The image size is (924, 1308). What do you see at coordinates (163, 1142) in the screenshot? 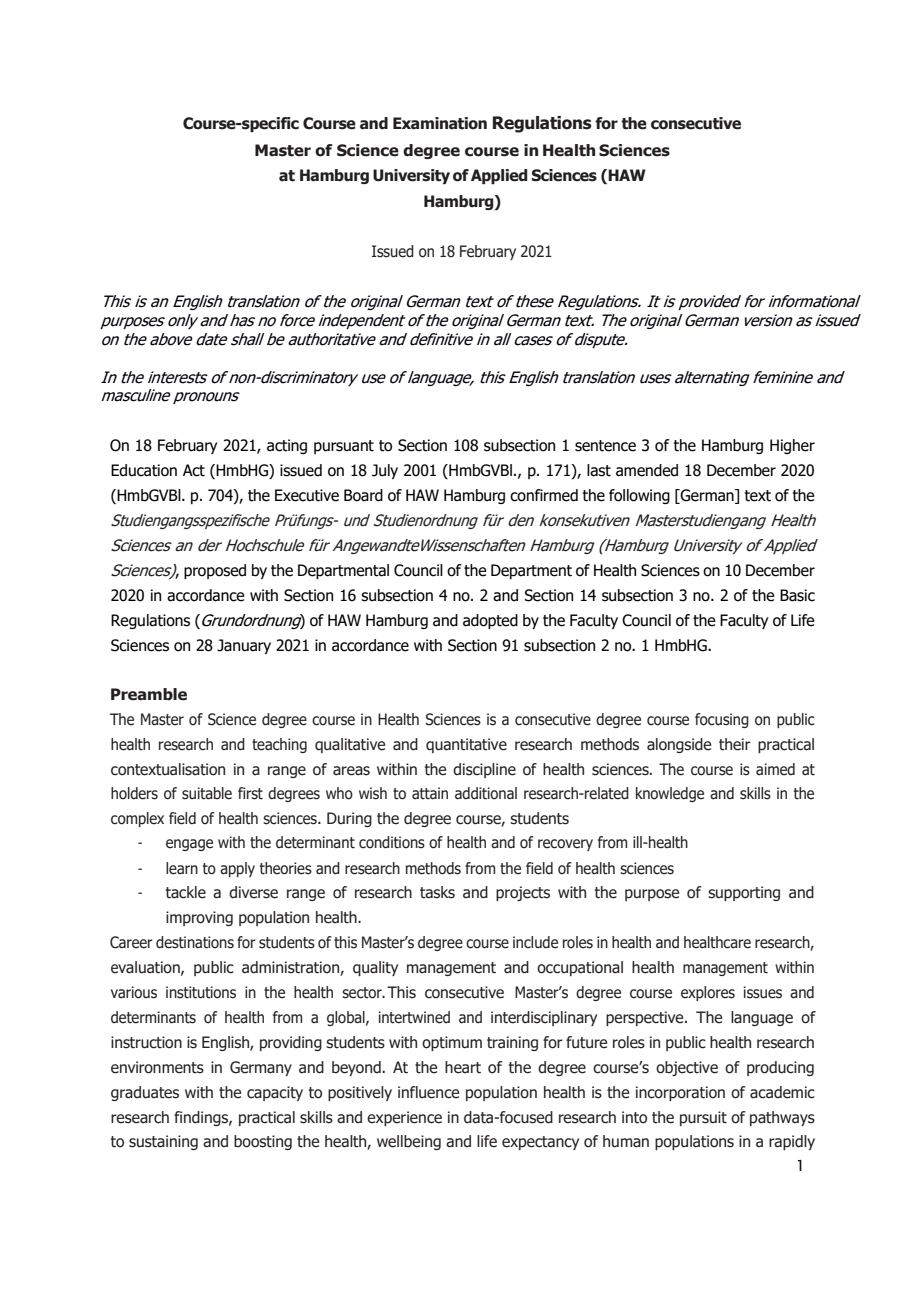
I see `sustaining` at bounding box center [163, 1142].
